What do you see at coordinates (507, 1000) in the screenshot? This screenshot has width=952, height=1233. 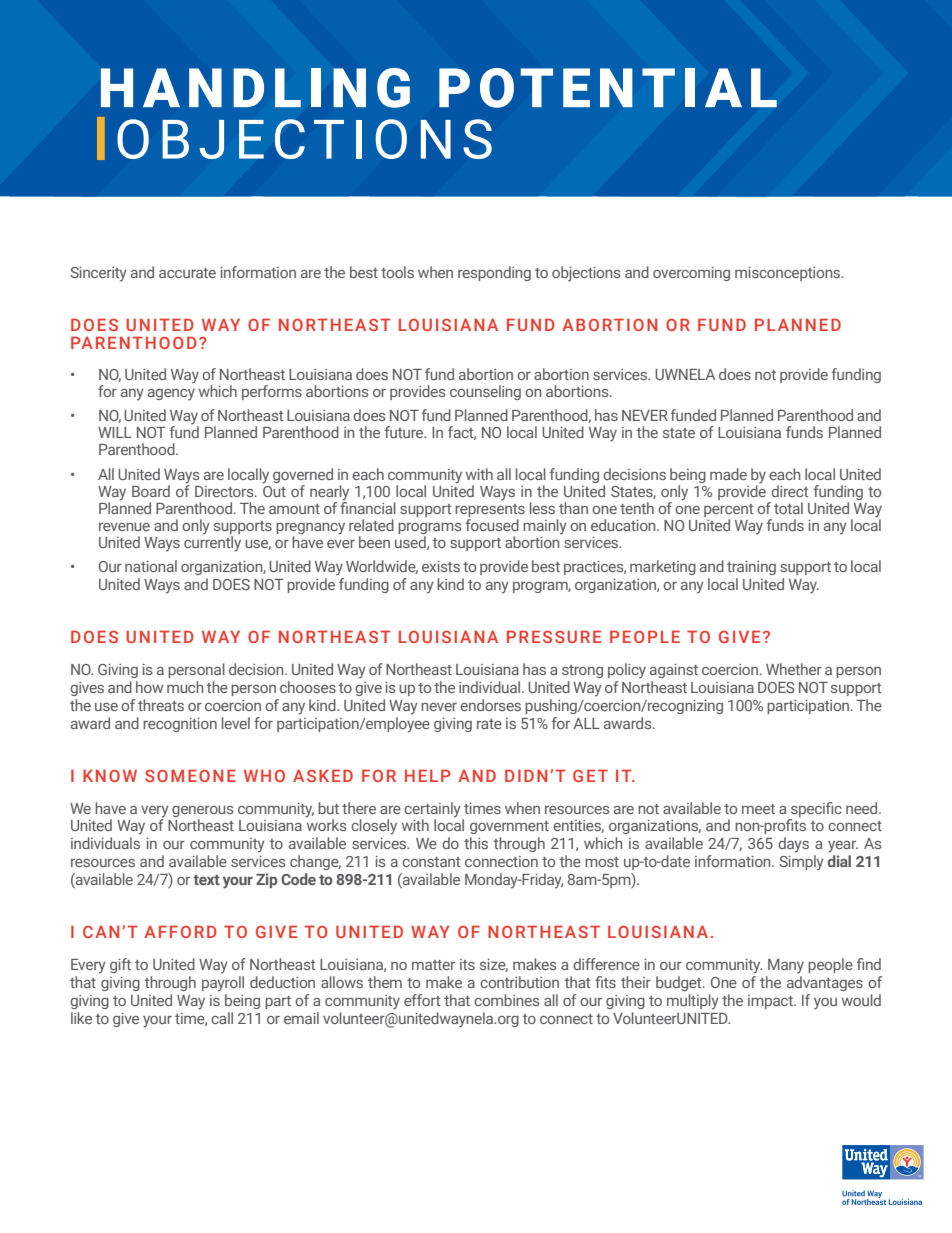 I see `combines` at bounding box center [507, 1000].
